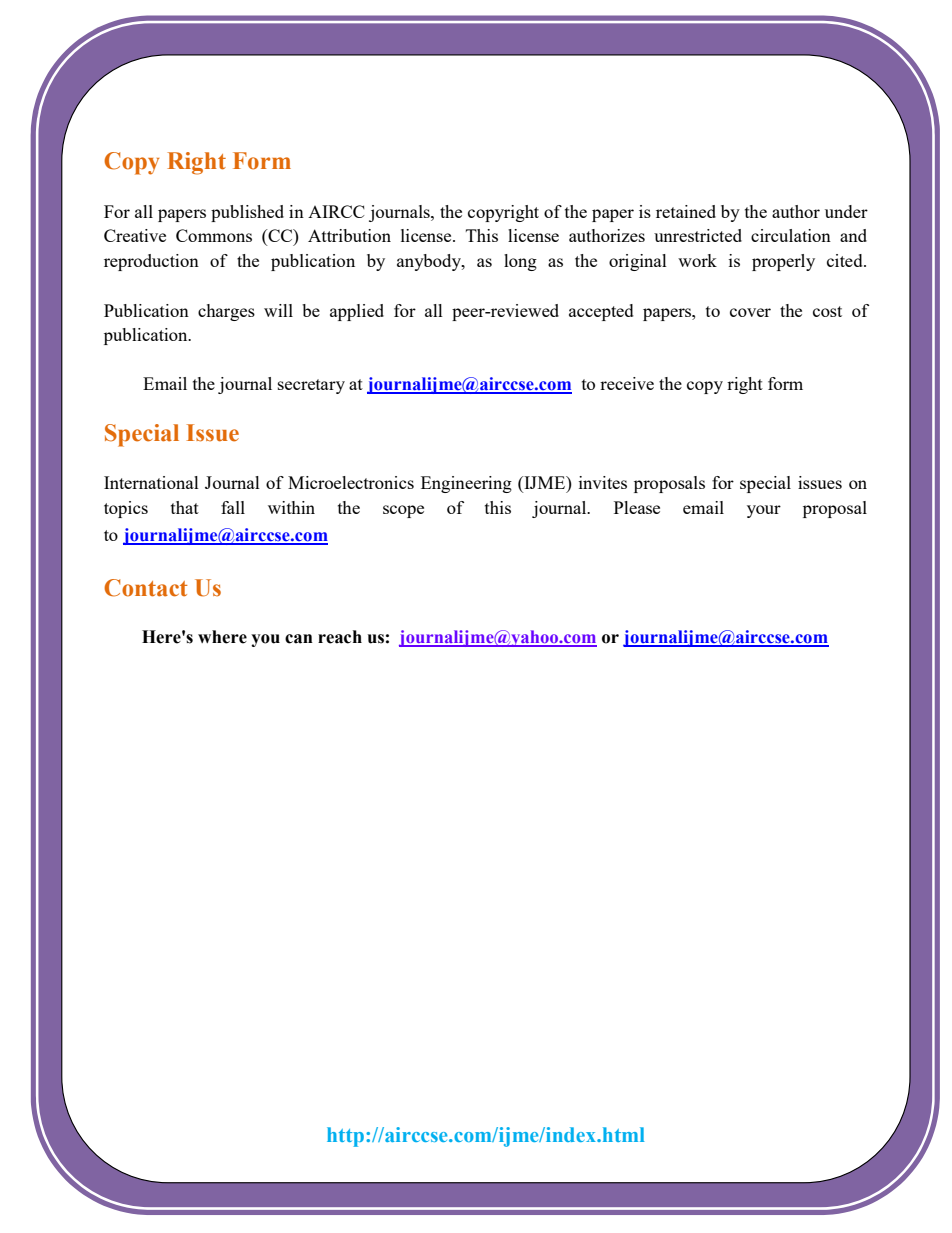 The image size is (952, 1233). I want to click on fall, so click(233, 507).
